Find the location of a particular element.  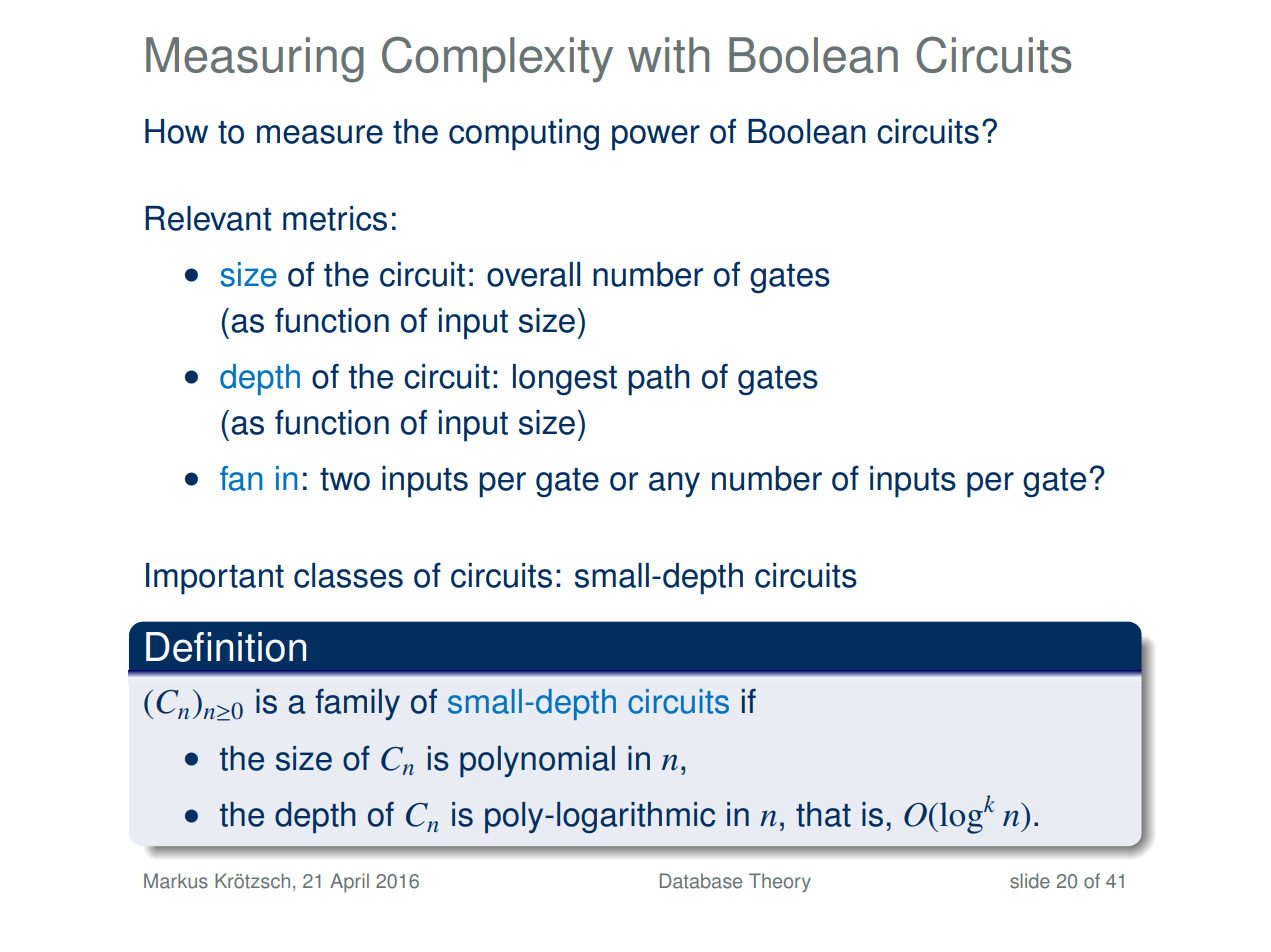

slide is located at coordinates (1030, 881).
